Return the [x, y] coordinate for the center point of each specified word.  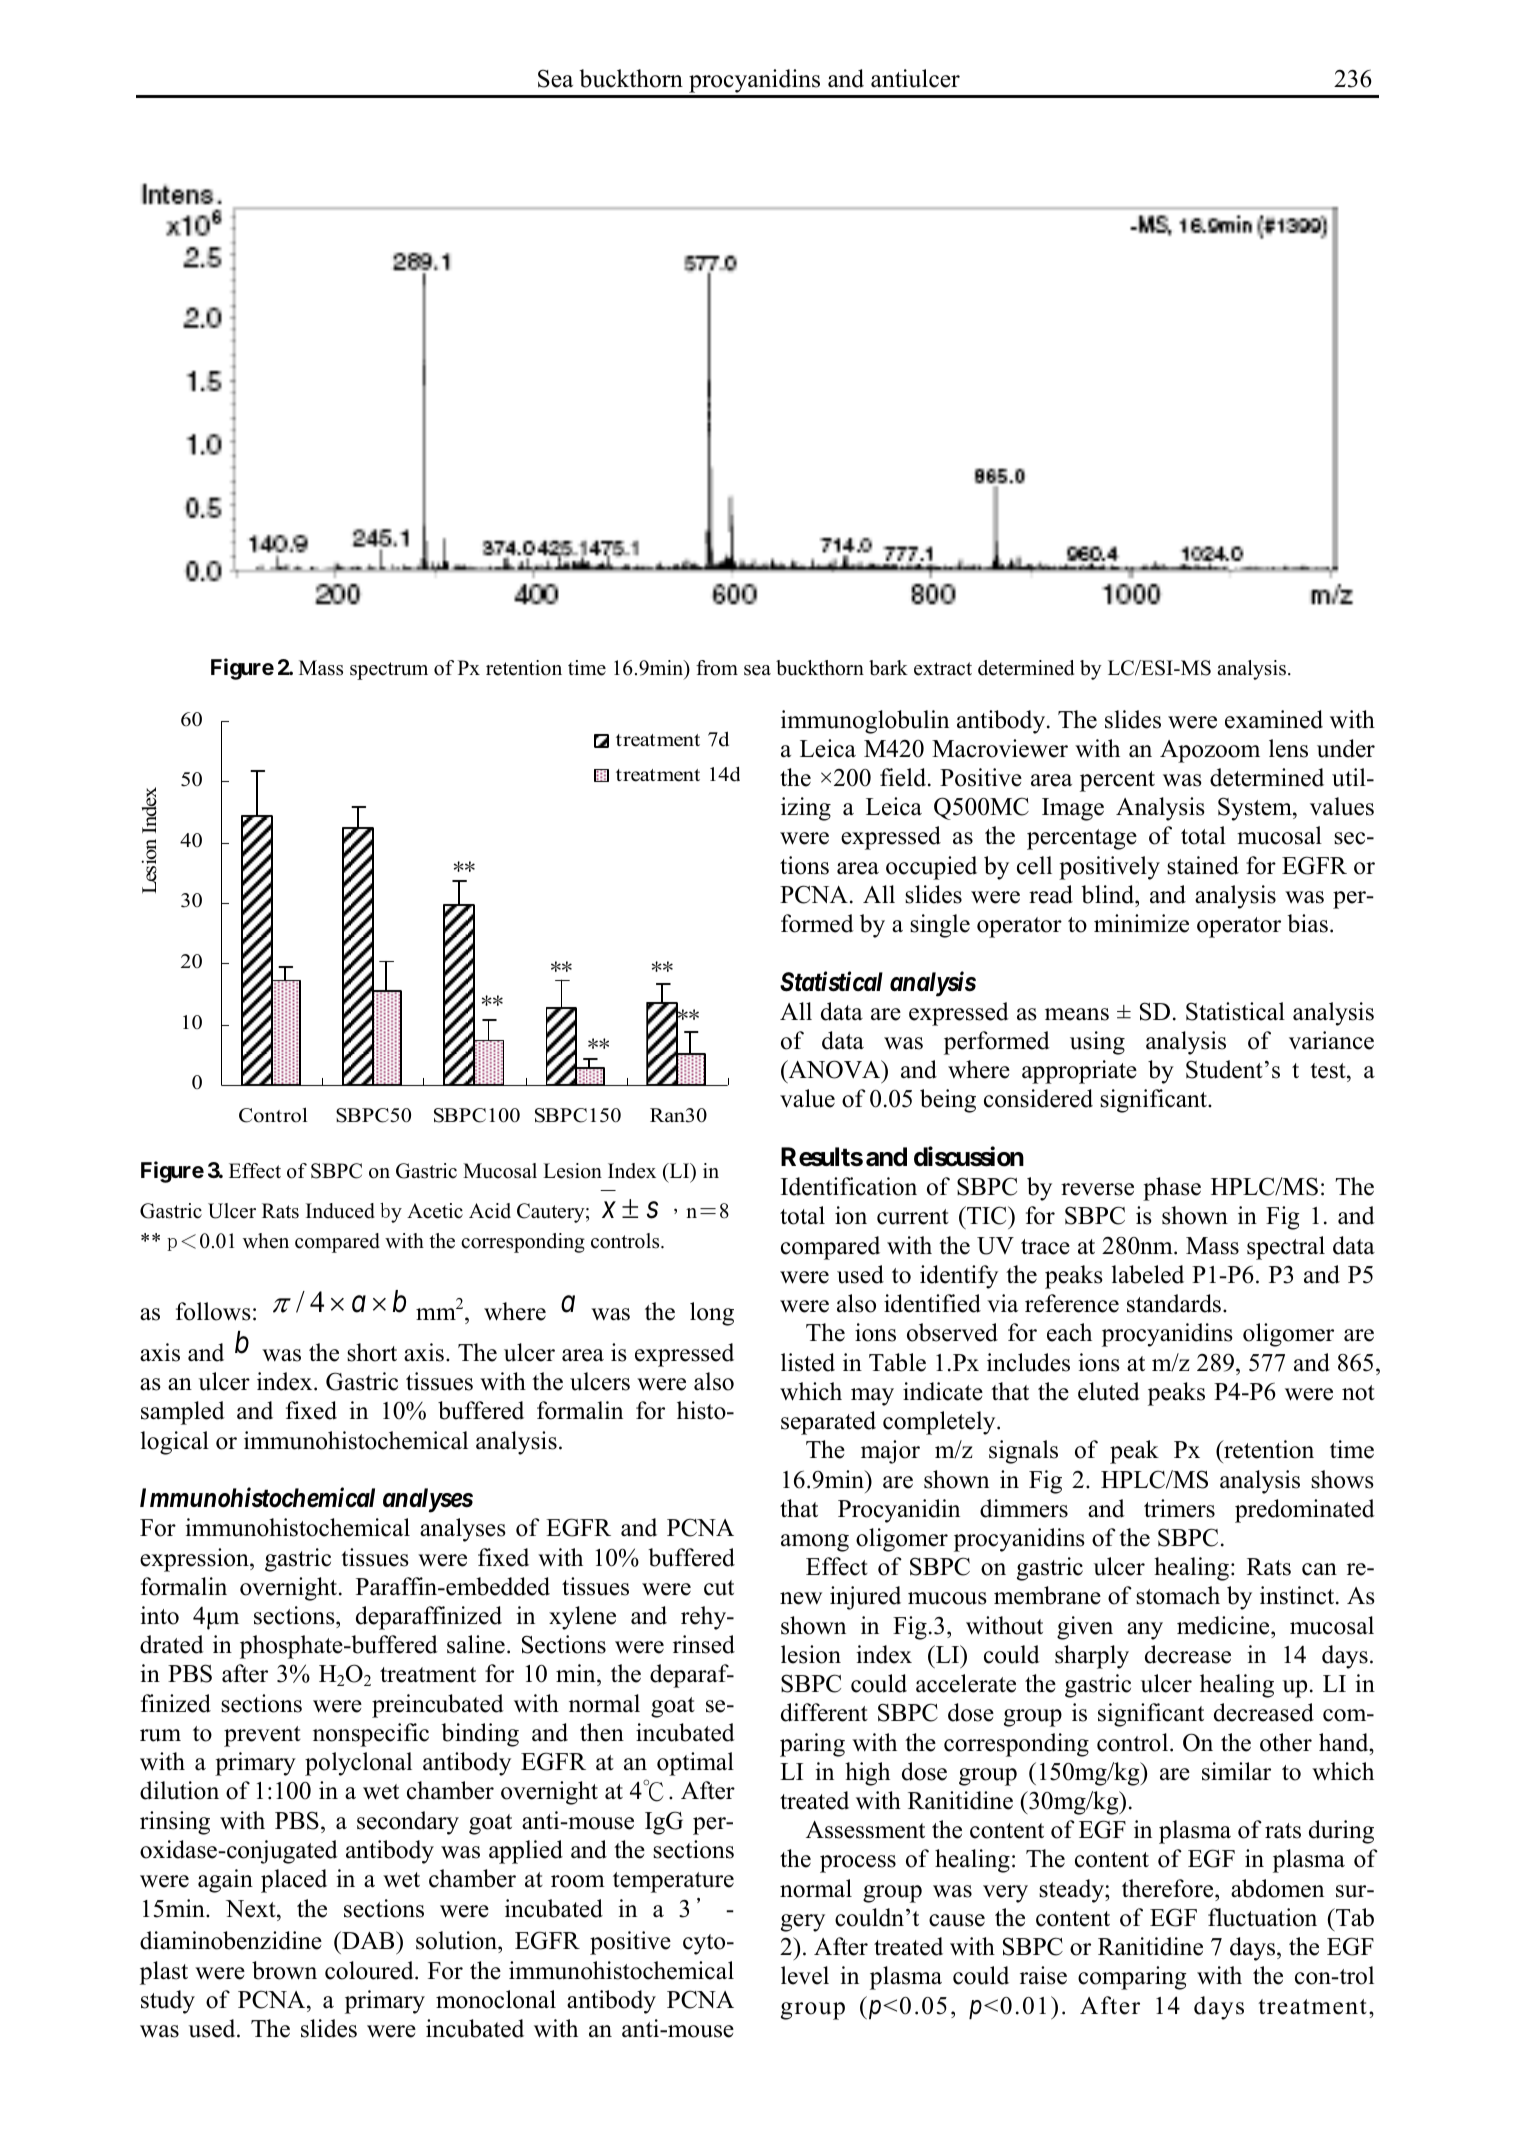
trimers [1179, 1508]
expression [195, 1560]
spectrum [389, 671]
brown [284, 1970]
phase [1172, 1189]
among [815, 1543]
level [805, 1975]
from [717, 668]
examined [1274, 719]
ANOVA [834, 1071]
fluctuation [1262, 1917]
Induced [340, 1211]
